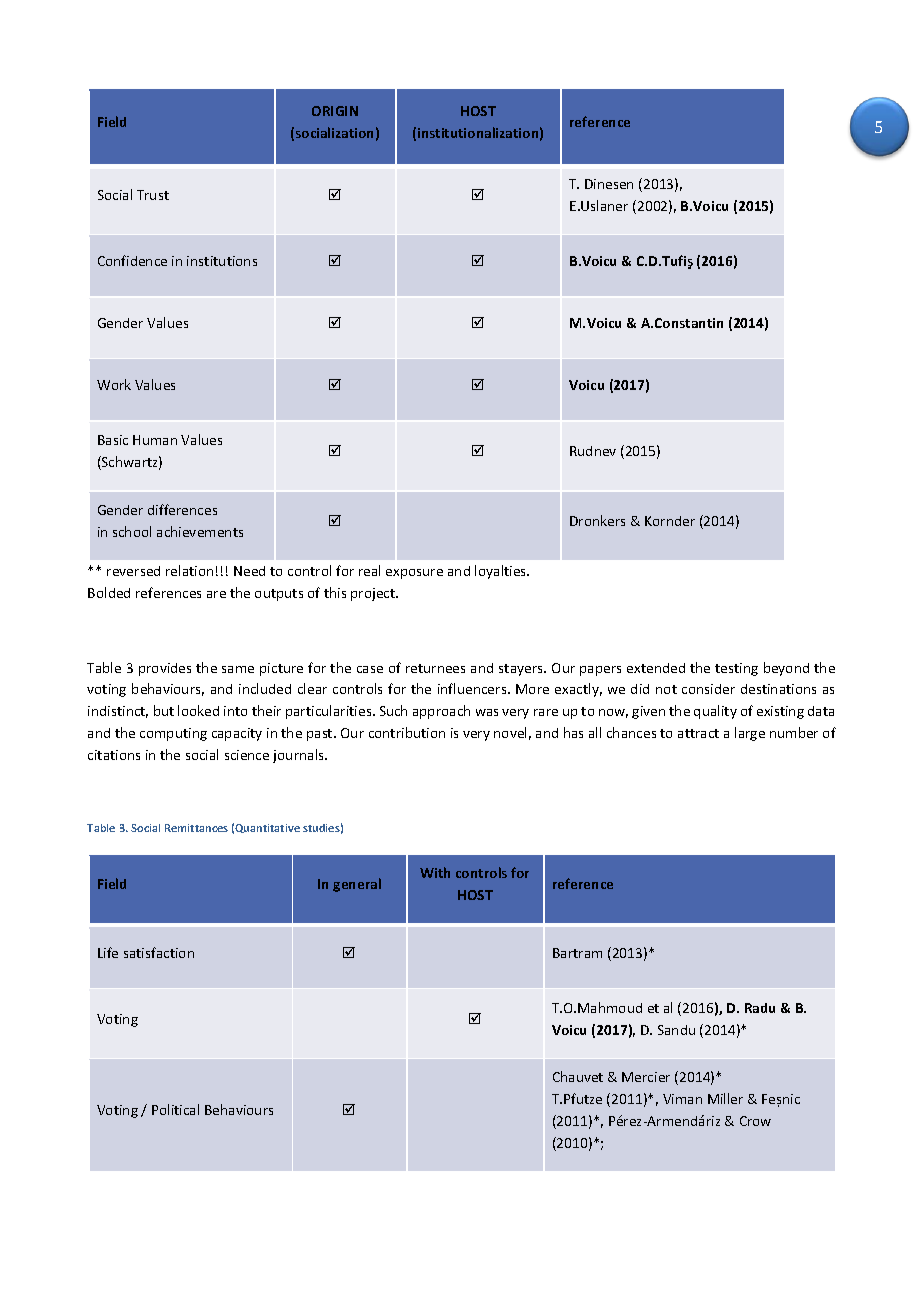  I want to click on testing, so click(736, 669).
